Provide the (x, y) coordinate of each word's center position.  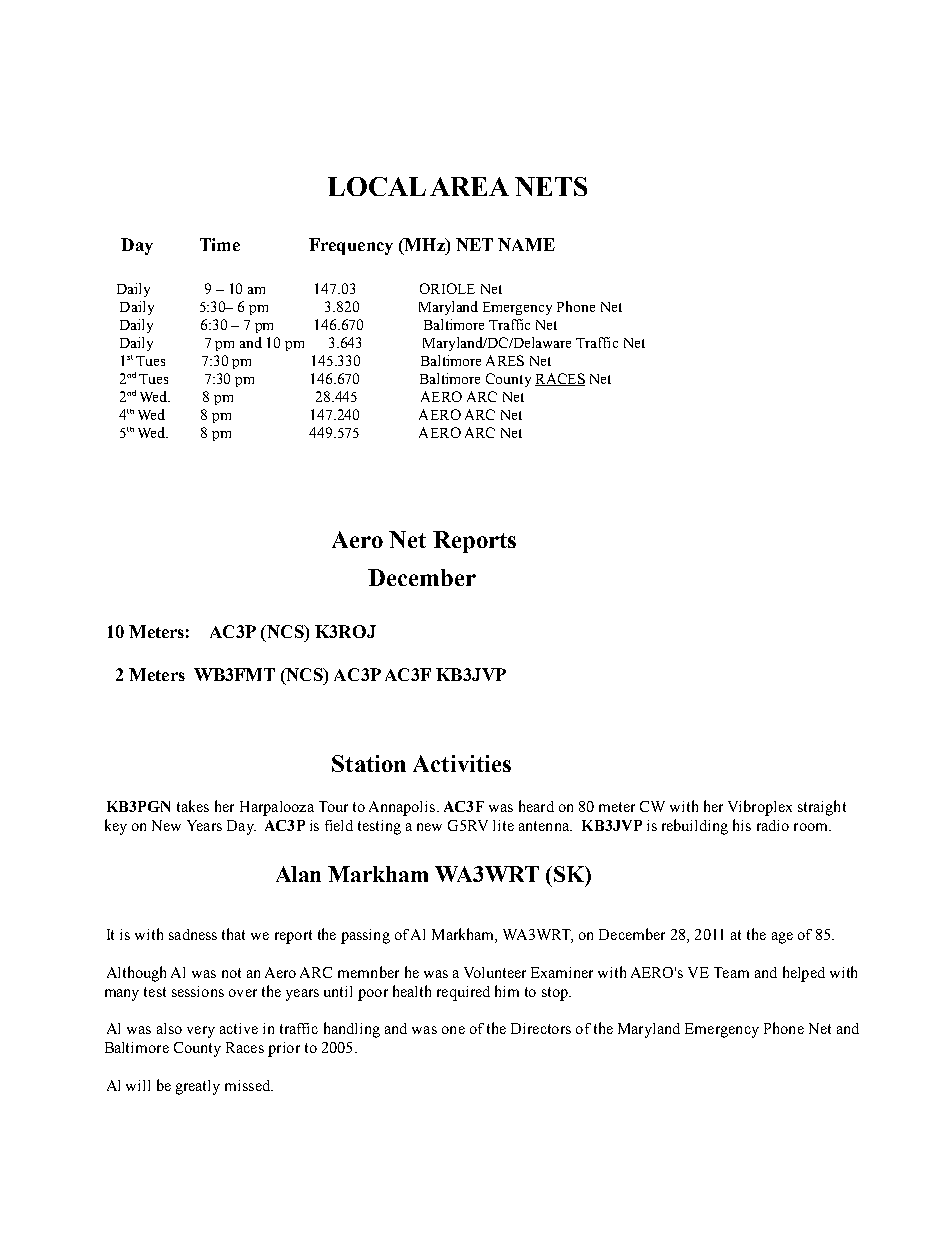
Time (220, 244)
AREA (469, 186)
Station (369, 763)
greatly (198, 1087)
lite (503, 825)
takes (193, 806)
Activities (462, 763)
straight (822, 808)
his (742, 825)
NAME (526, 244)
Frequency (351, 246)
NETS (551, 186)
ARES (505, 360)
